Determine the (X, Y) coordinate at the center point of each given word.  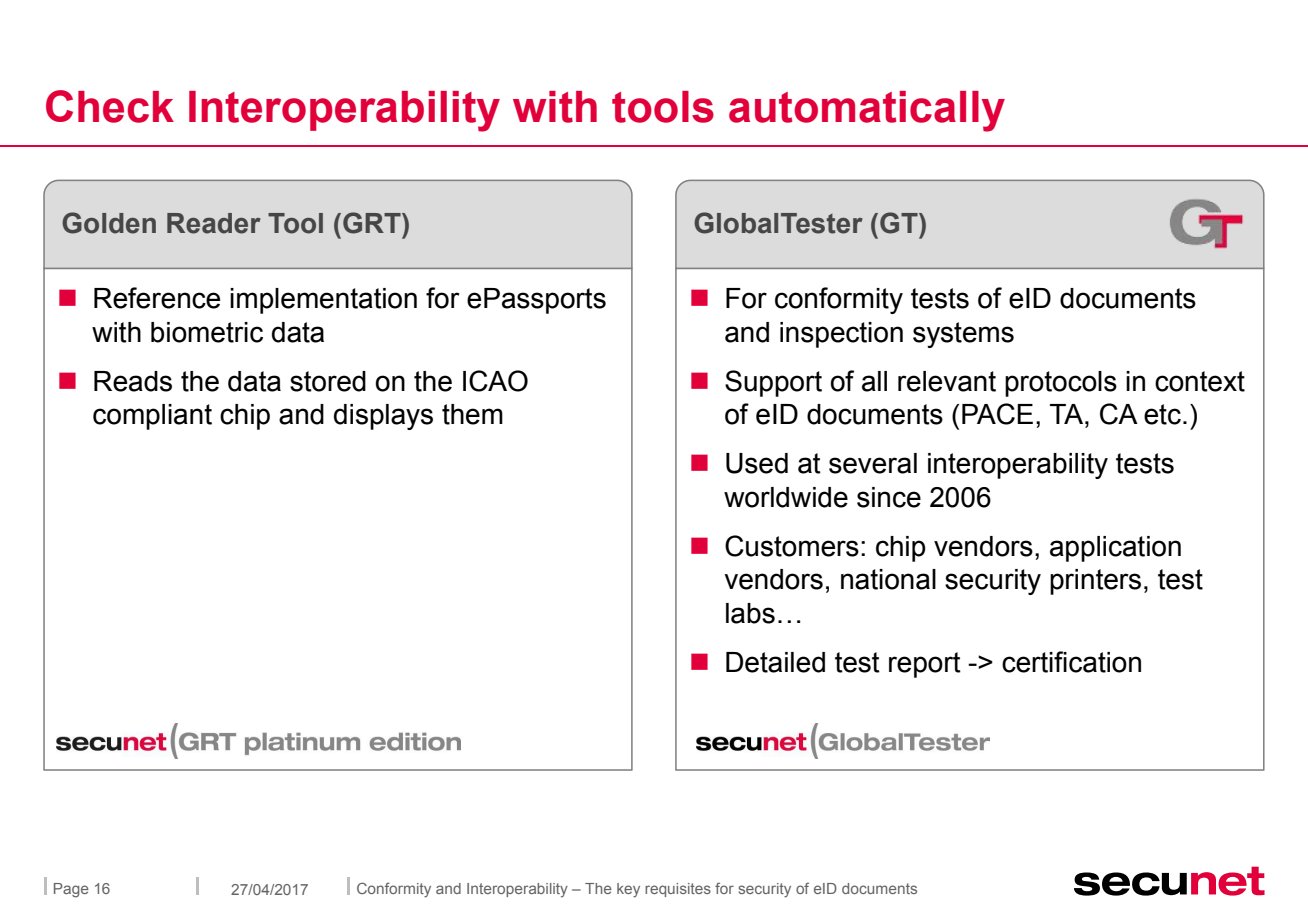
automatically (867, 111)
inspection (841, 335)
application (1115, 549)
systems (963, 335)
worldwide (786, 497)
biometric (207, 332)
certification (1071, 662)
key (628, 890)
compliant (152, 417)
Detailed (775, 662)
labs (750, 613)
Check (110, 106)
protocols (1061, 384)
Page (71, 890)
